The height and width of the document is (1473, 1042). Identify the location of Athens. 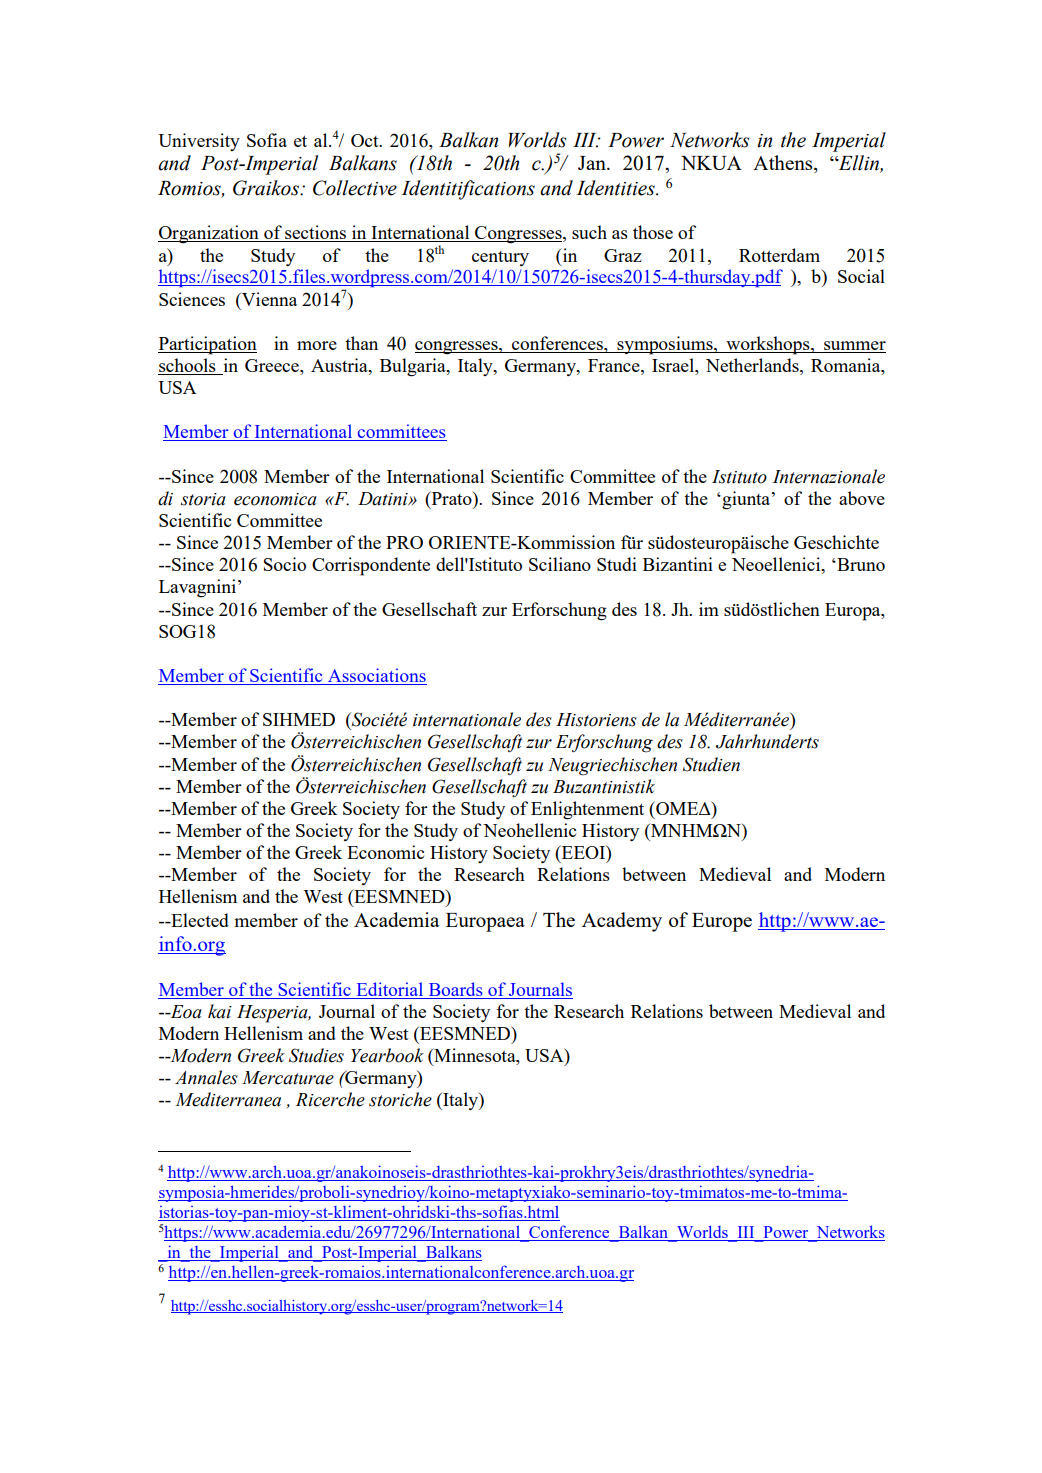
(784, 164).
